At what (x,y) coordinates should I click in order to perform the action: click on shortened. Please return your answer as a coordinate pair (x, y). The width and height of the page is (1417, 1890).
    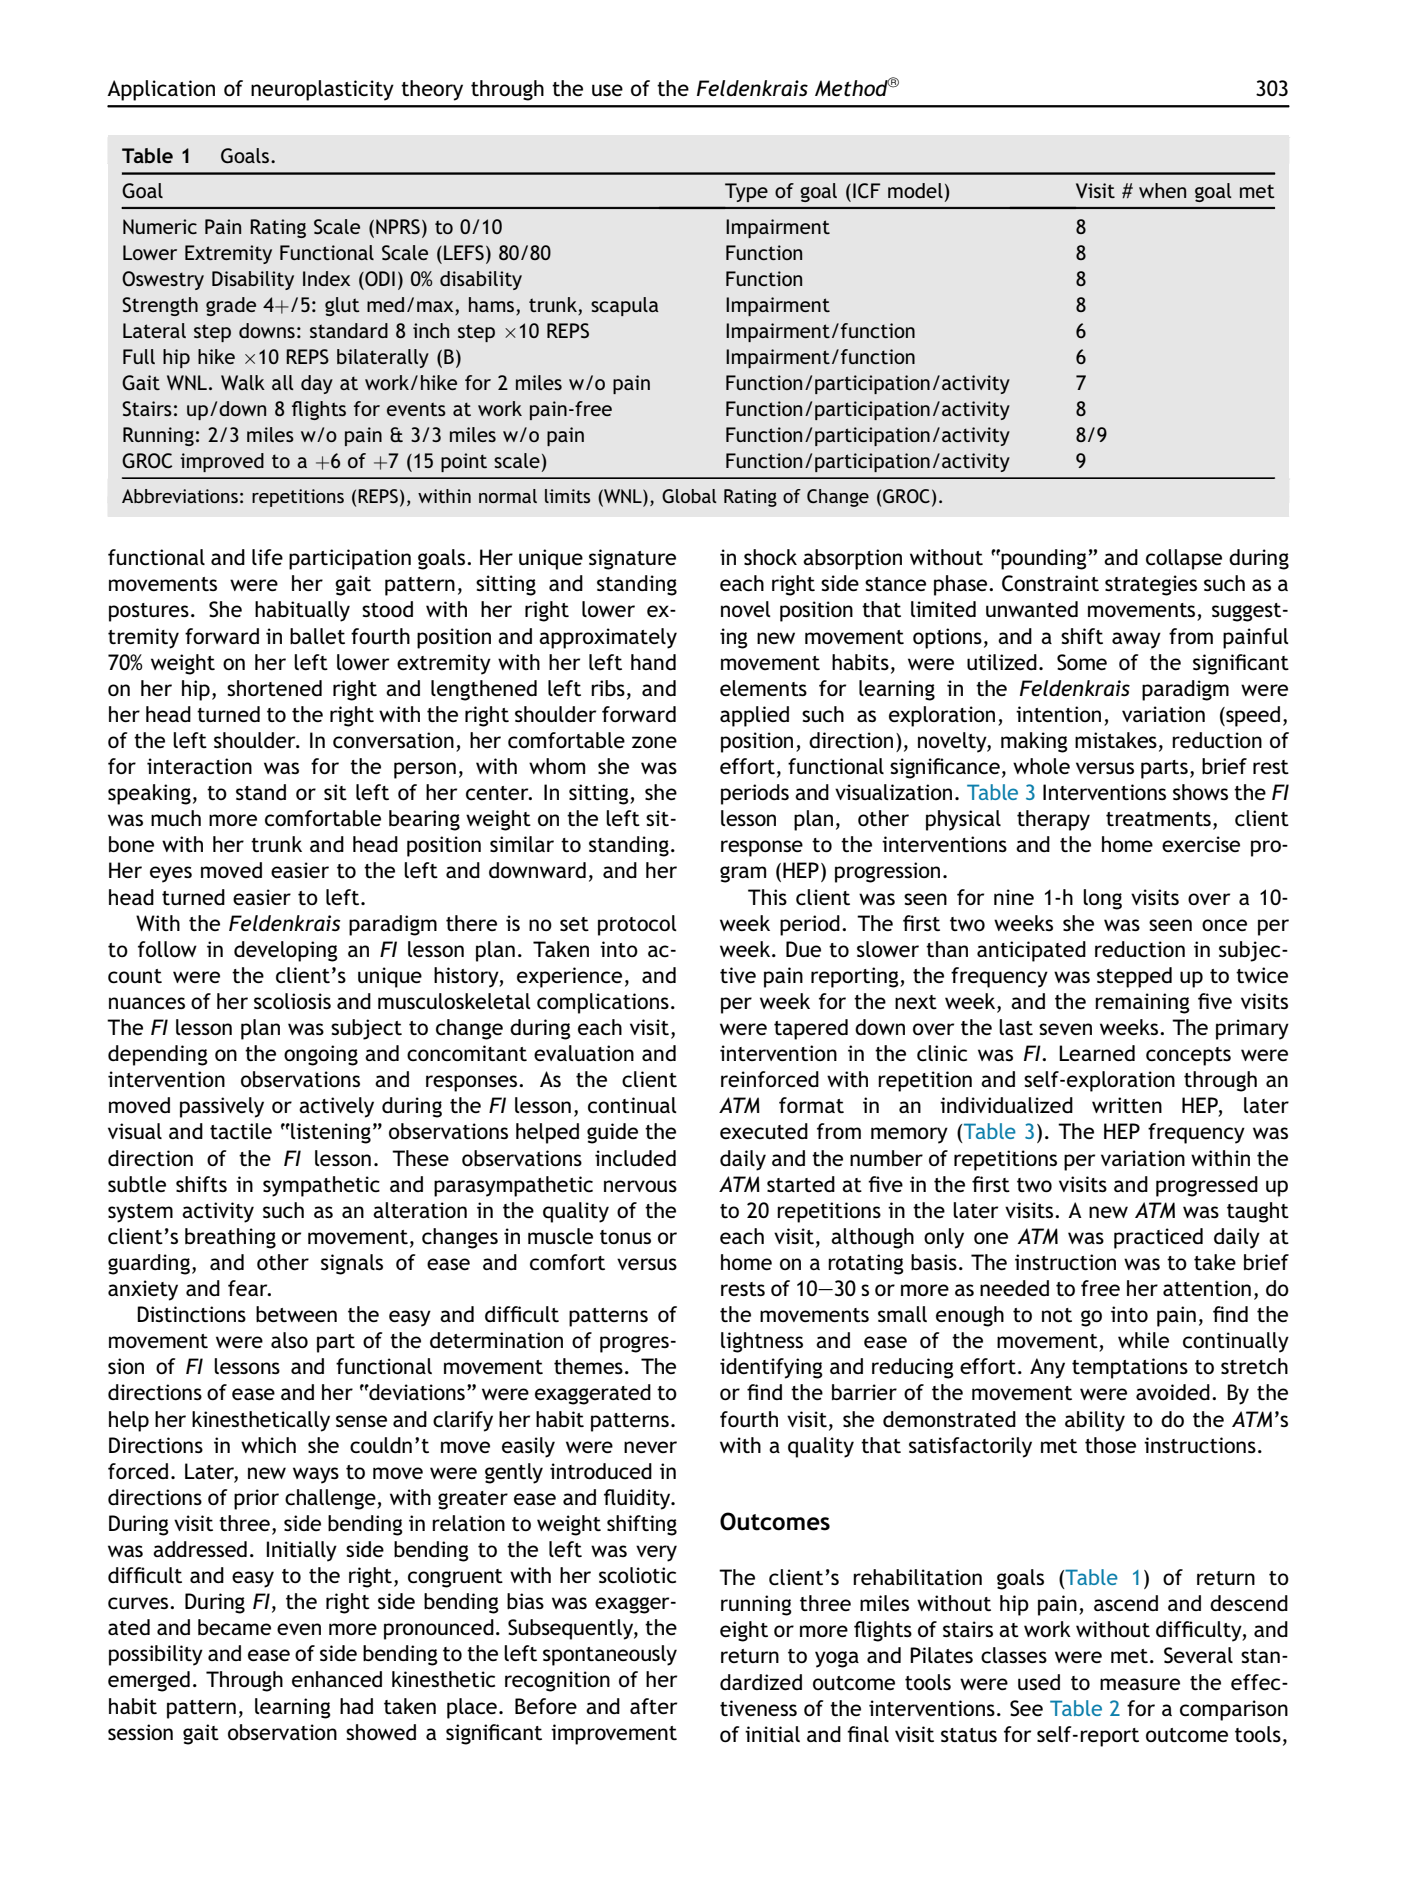
    Looking at the image, I should click on (274, 688).
